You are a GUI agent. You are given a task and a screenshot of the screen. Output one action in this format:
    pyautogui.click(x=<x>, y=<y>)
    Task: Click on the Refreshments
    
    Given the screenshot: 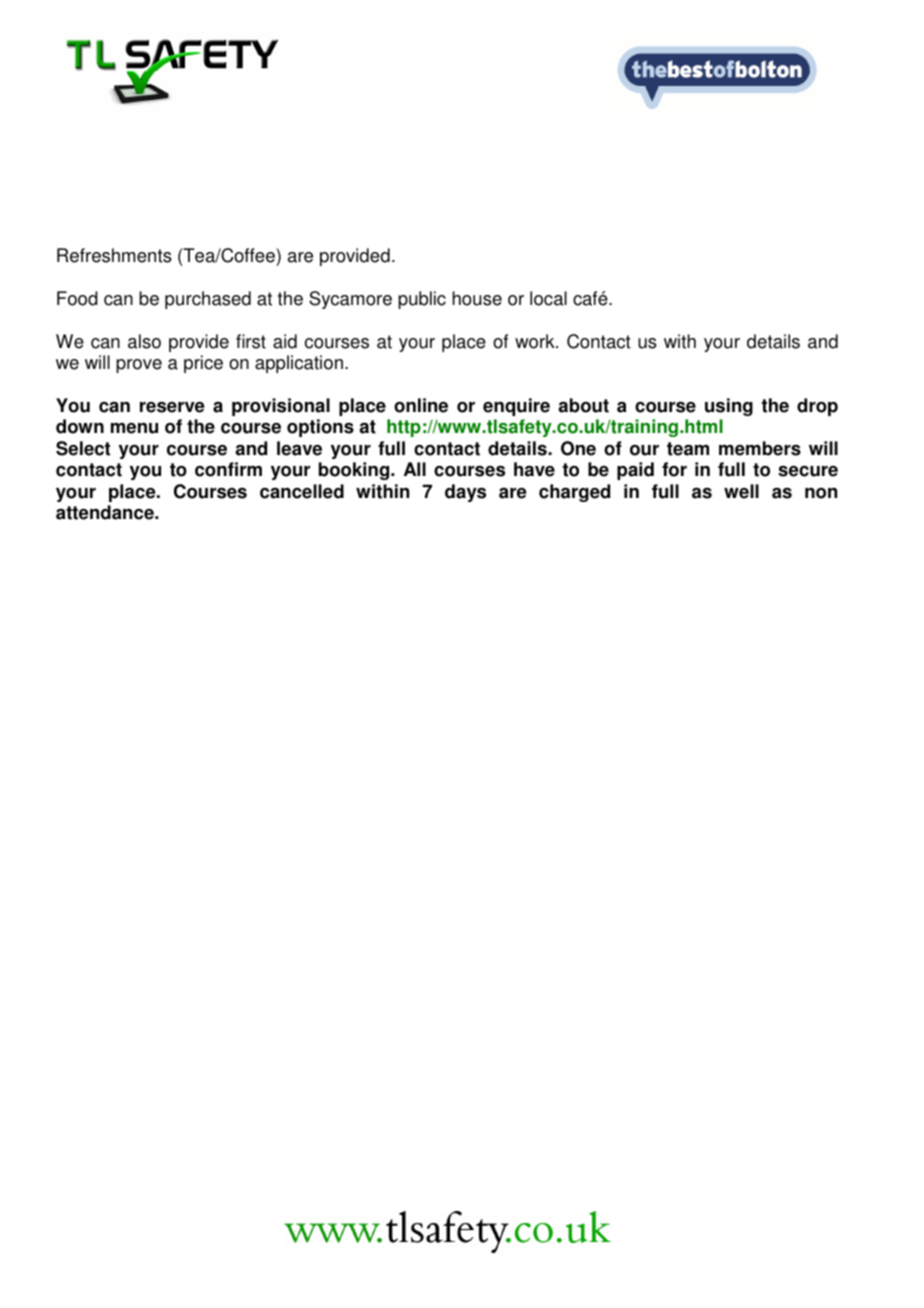 What is the action you would take?
    pyautogui.click(x=114, y=255)
